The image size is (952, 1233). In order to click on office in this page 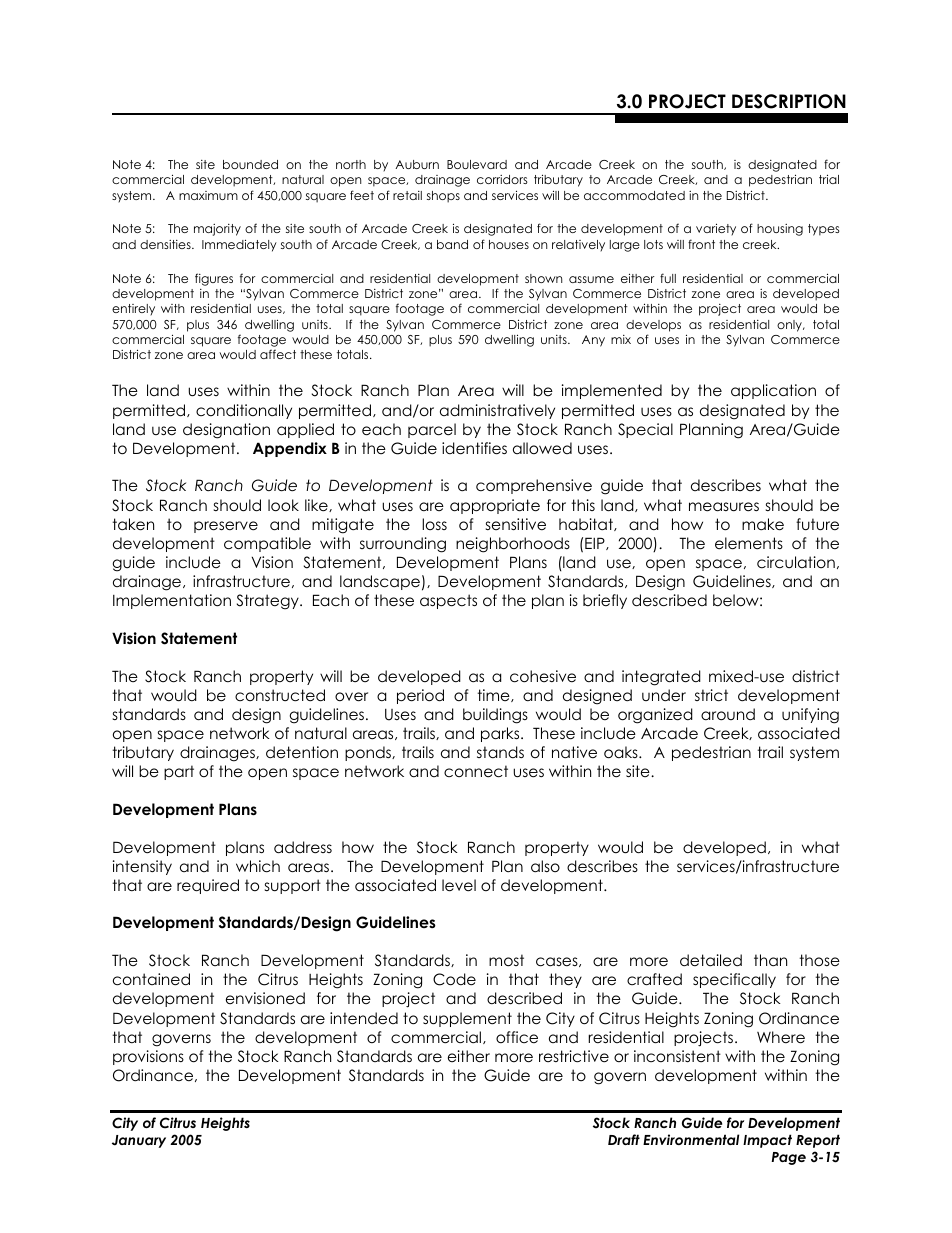, I will do `click(517, 1037)`.
